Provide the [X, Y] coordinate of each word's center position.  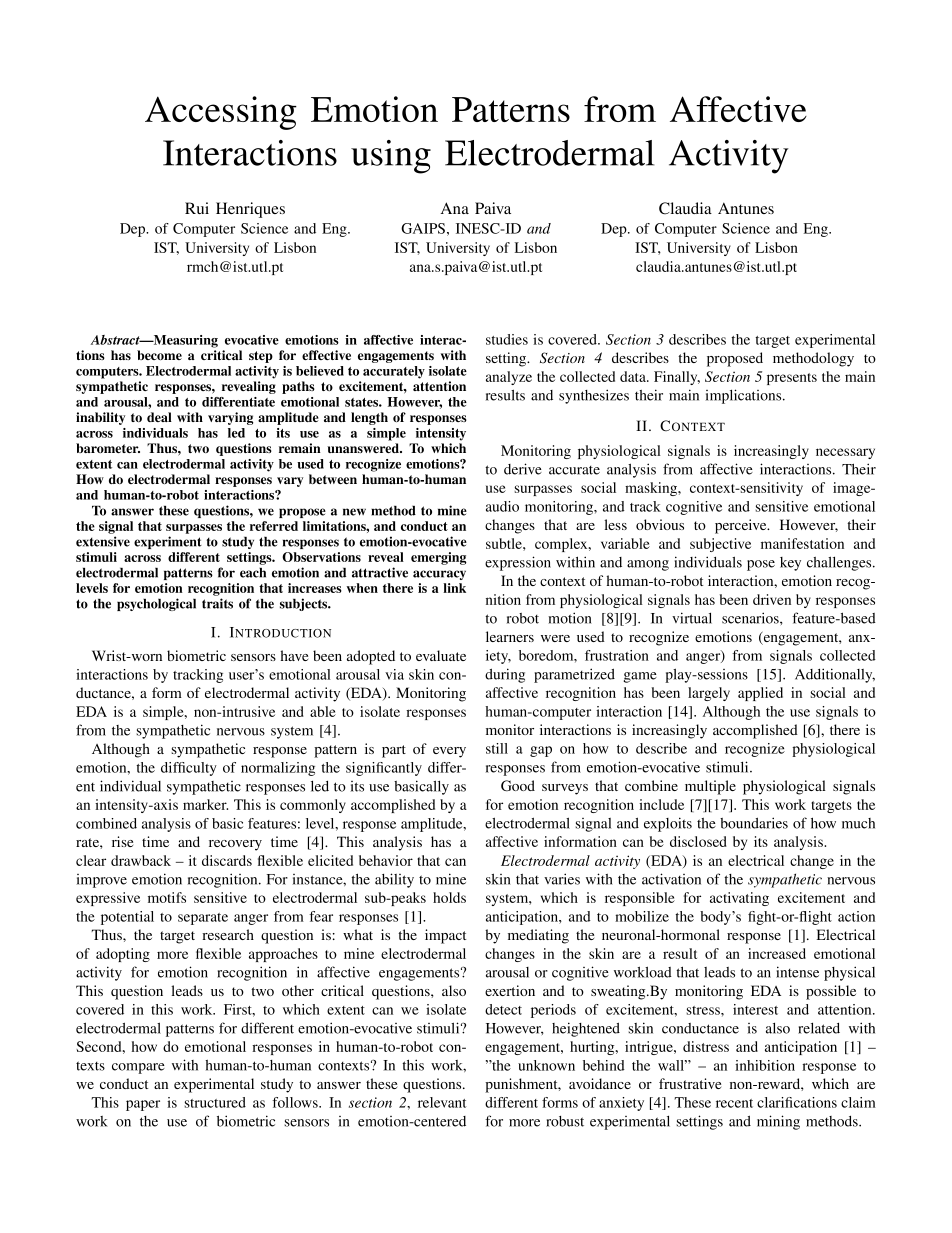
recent [734, 1103]
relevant [442, 1102]
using [391, 157]
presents [792, 379]
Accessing [221, 113]
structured [215, 1102]
